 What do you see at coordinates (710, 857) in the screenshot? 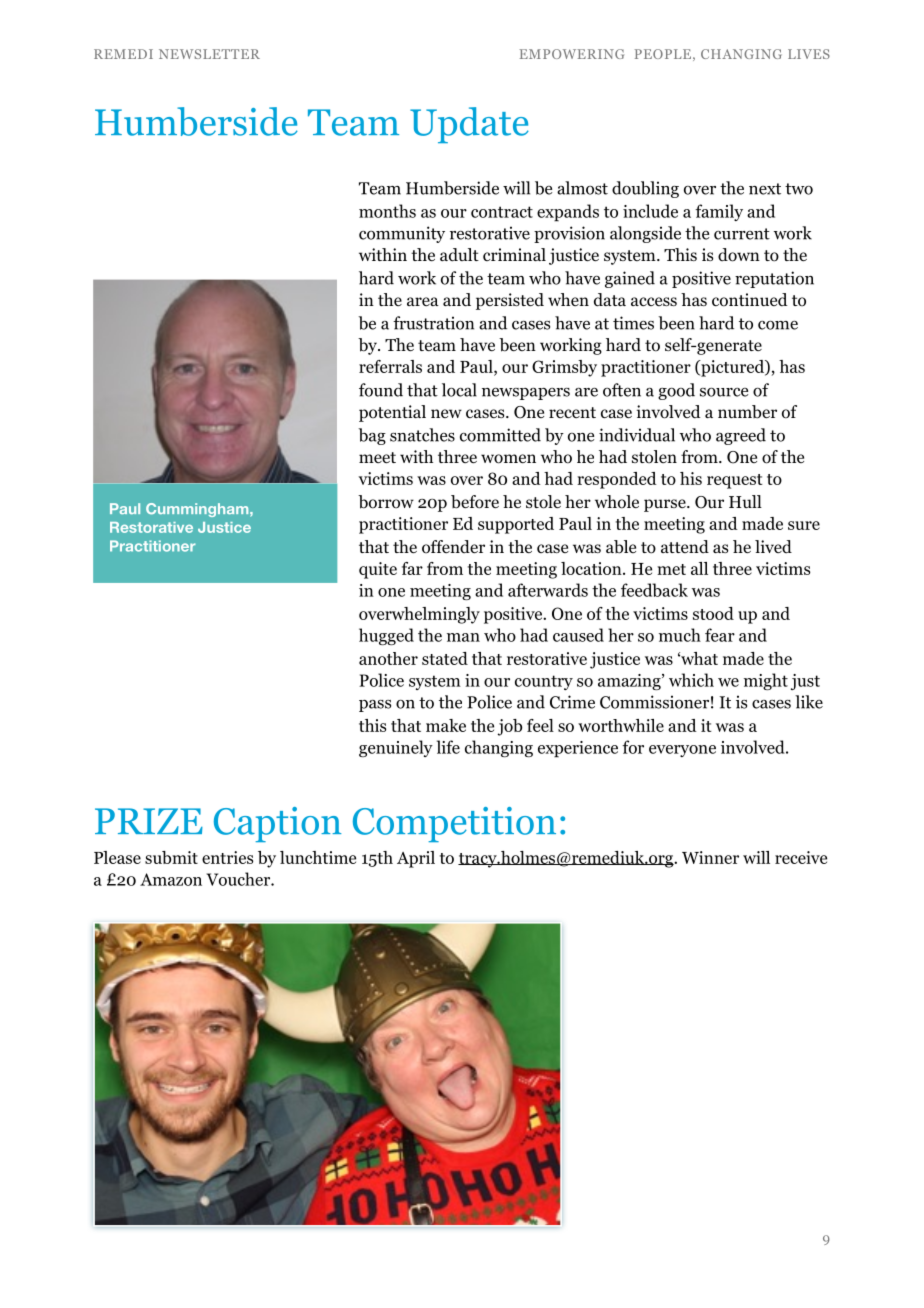
I see `Winner` at bounding box center [710, 857].
